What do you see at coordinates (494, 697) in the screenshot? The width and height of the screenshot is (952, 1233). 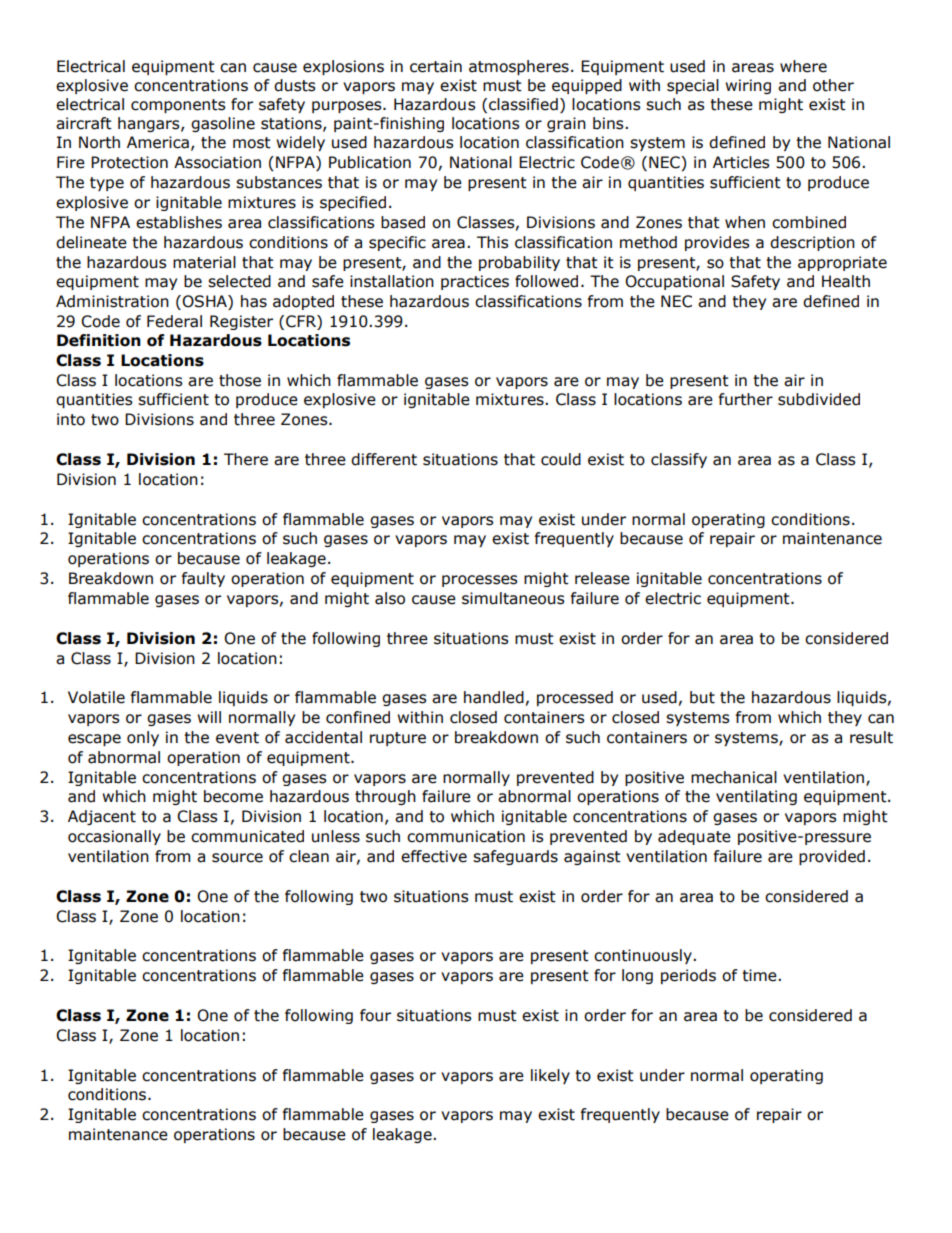 I see `handled` at bounding box center [494, 697].
